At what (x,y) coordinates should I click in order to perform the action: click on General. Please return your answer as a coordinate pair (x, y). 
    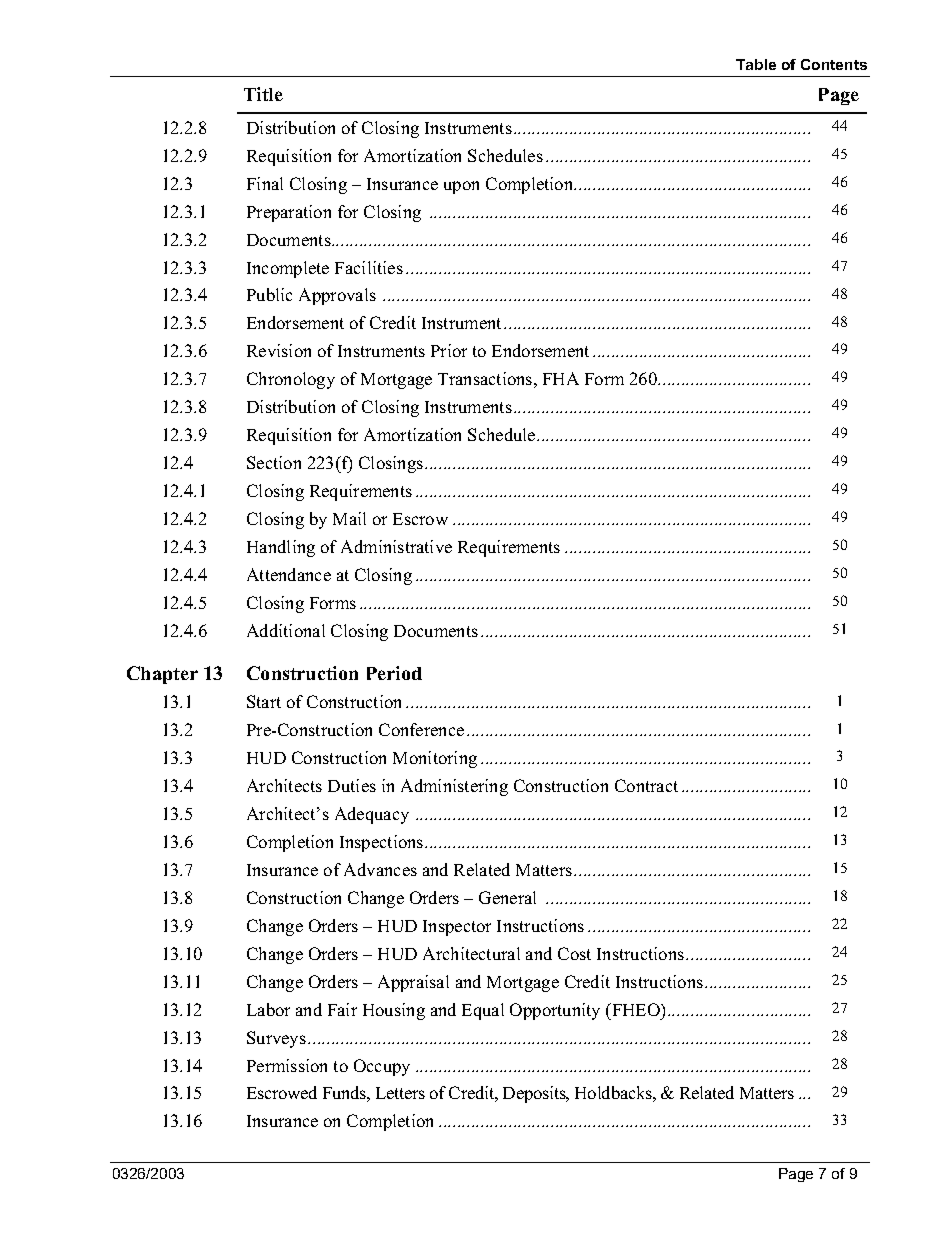
    Looking at the image, I should click on (507, 897).
